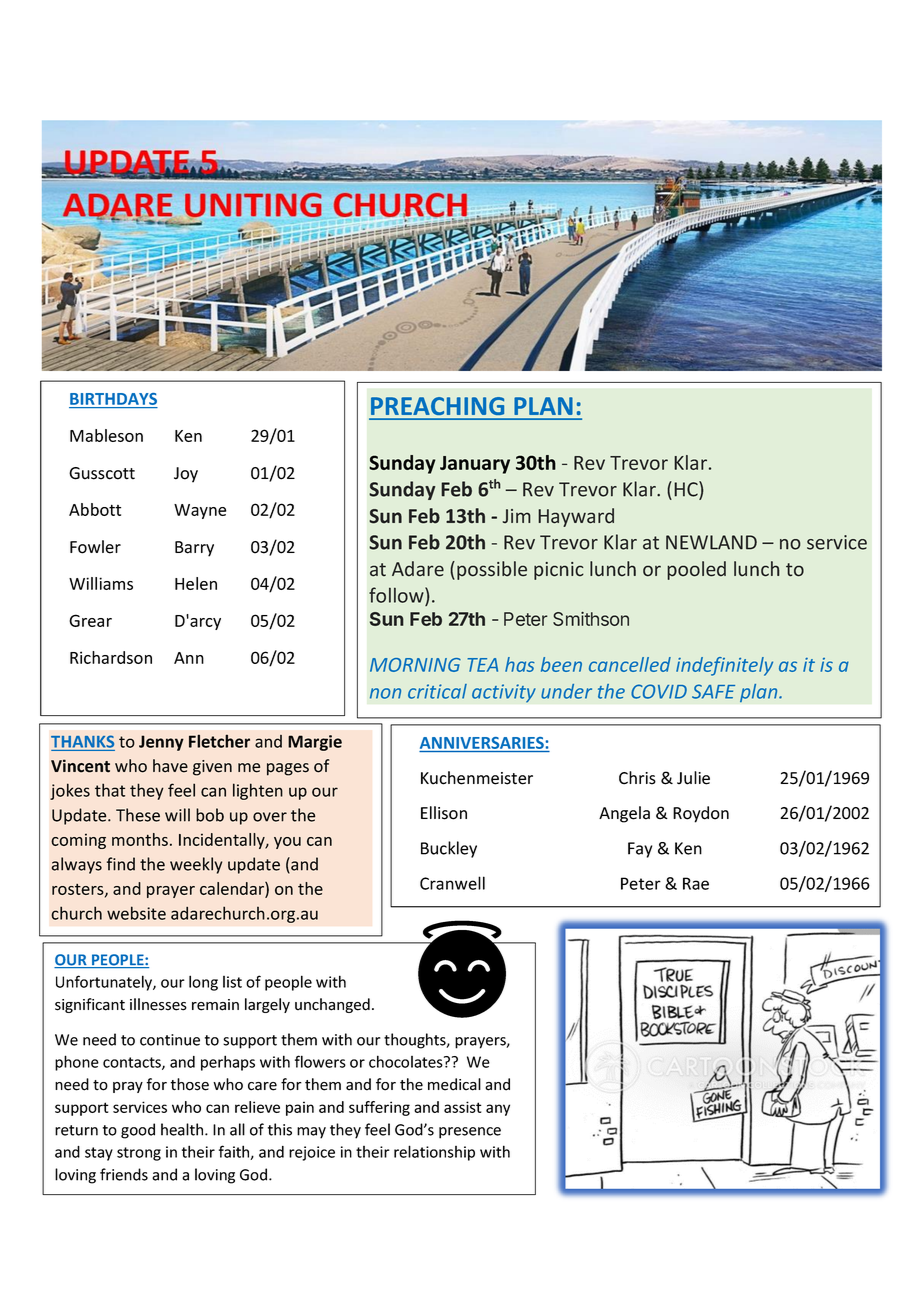 The width and height of the image is (924, 1308). Describe the element at coordinates (576, 517) in the image. I see `Hayward` at that location.
